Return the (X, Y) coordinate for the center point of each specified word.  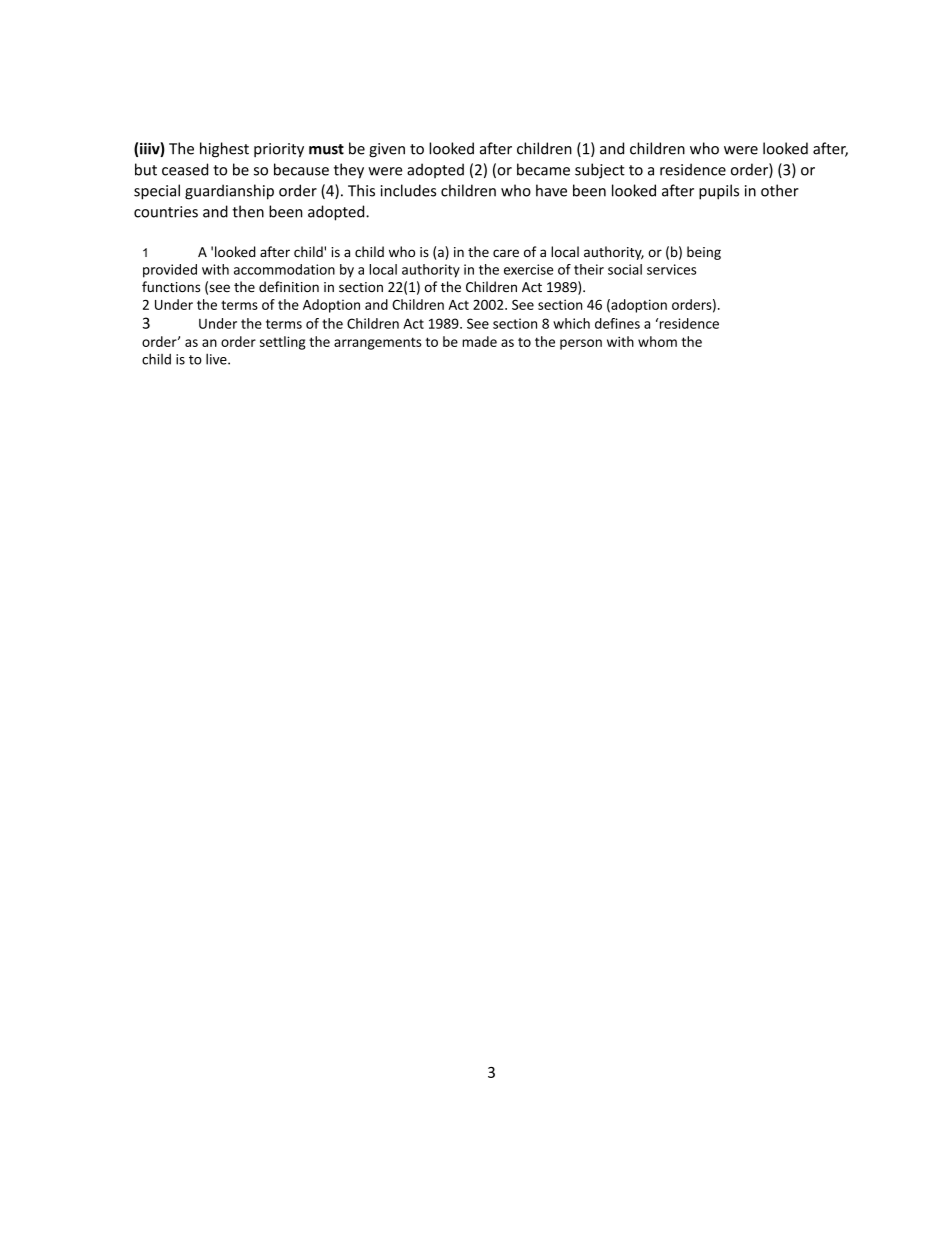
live (217, 359)
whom (657, 341)
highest (224, 150)
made (479, 341)
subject (600, 171)
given (387, 150)
